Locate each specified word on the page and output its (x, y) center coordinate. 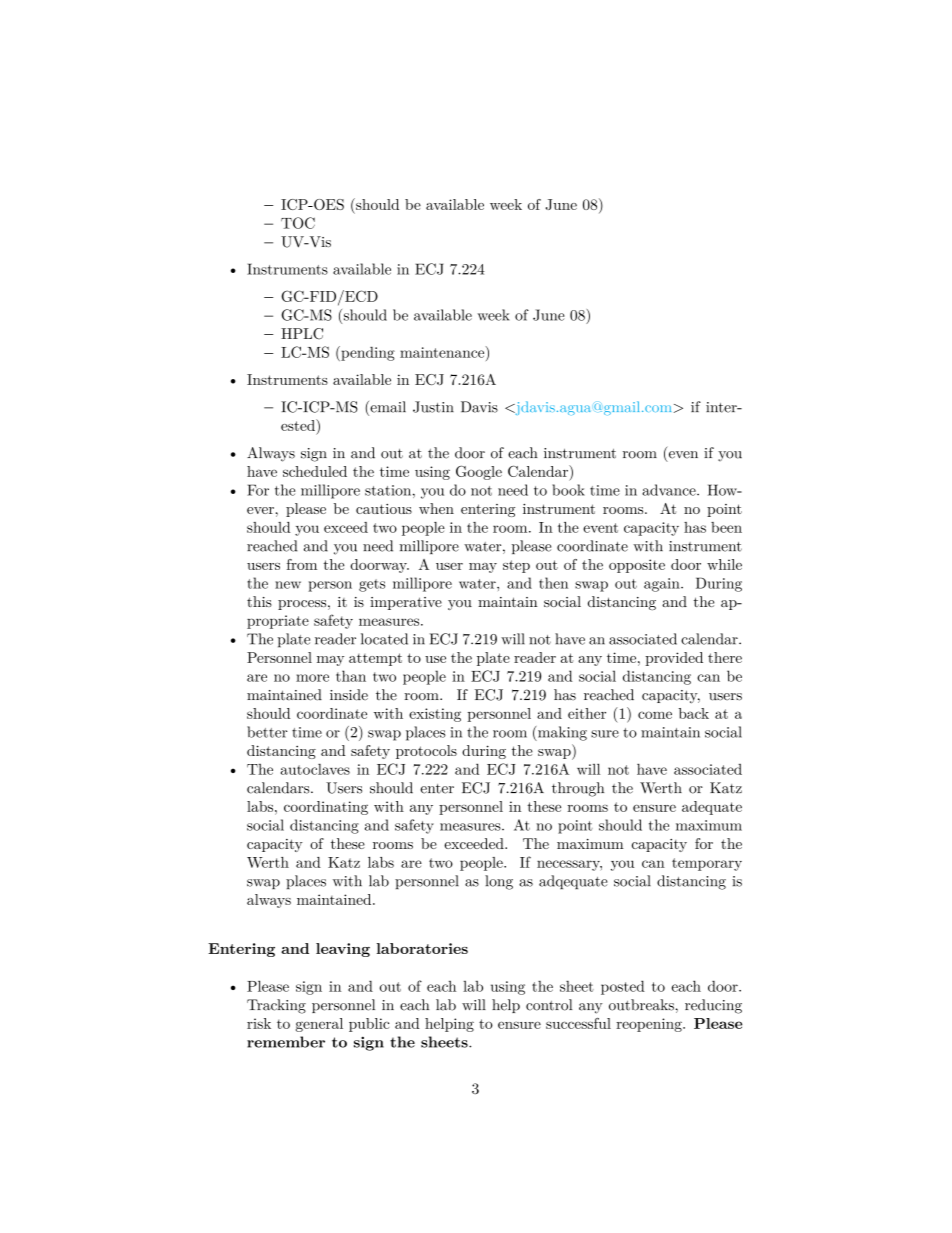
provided (674, 659)
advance (670, 490)
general (319, 1025)
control (549, 1005)
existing (435, 715)
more (312, 678)
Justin (433, 407)
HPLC (302, 334)
